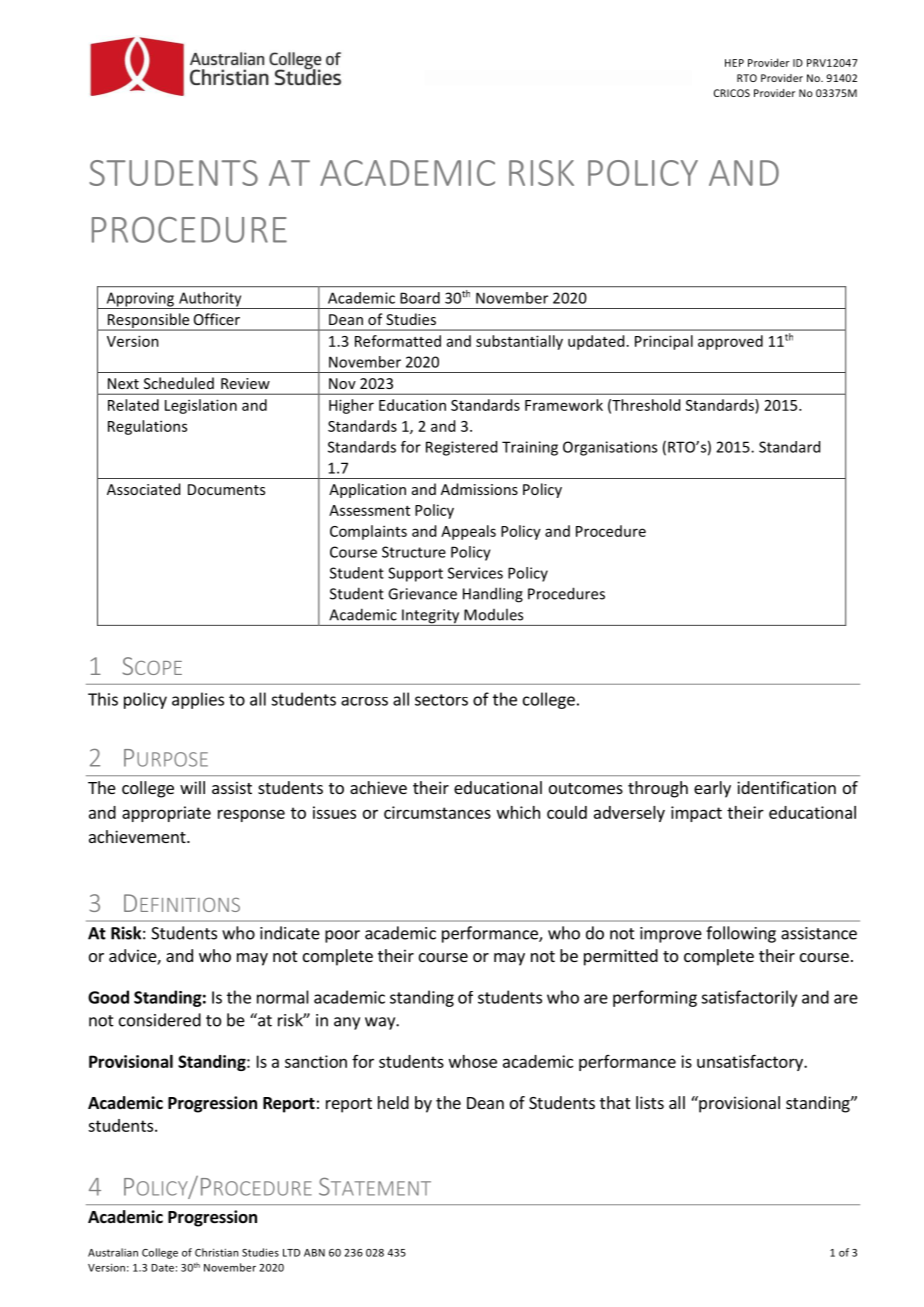 This screenshot has height=1307, width=924. Describe the element at coordinates (198, 700) in the screenshot. I see `applies` at that location.
